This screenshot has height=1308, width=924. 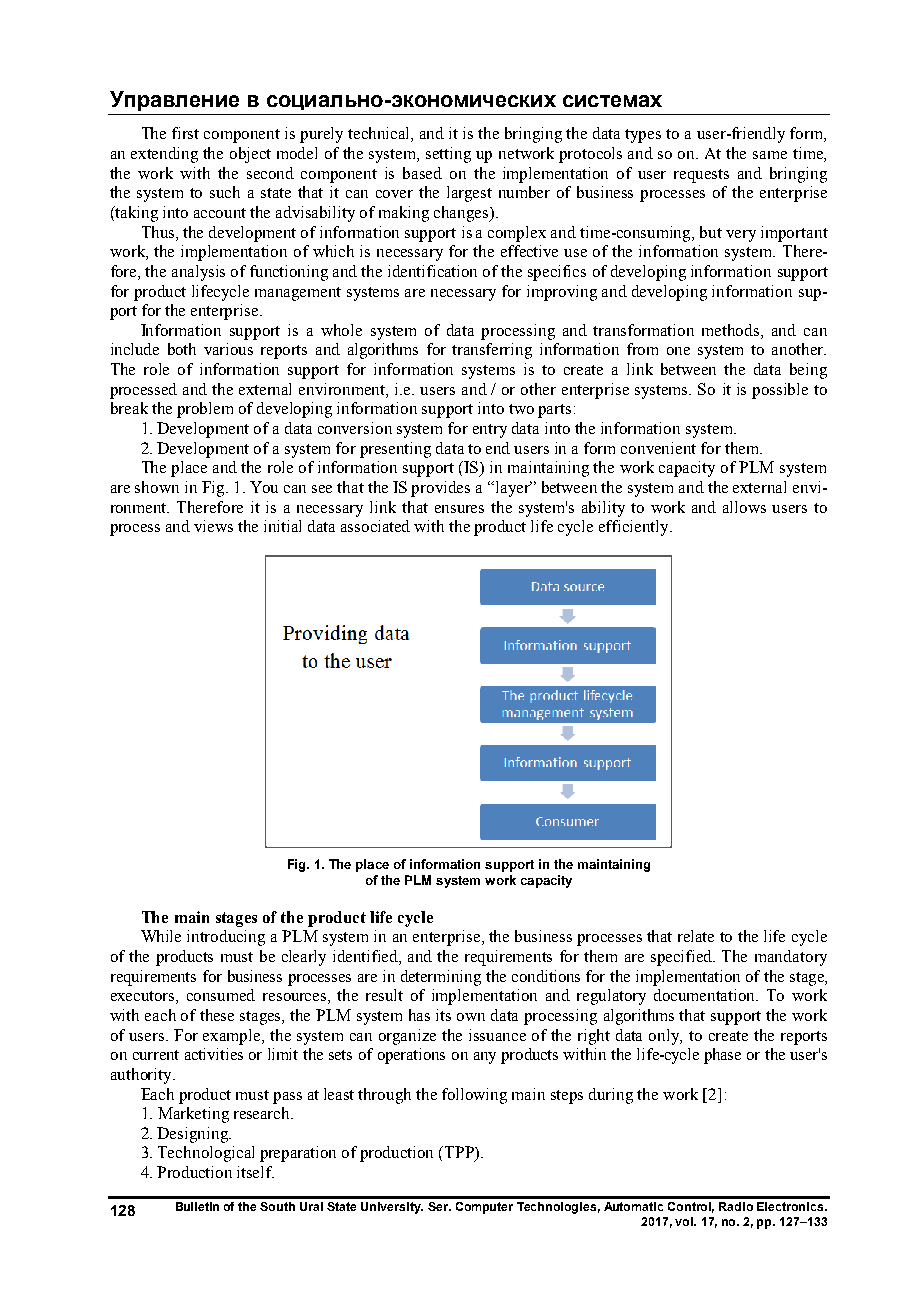 I want to click on determining, so click(x=441, y=978).
